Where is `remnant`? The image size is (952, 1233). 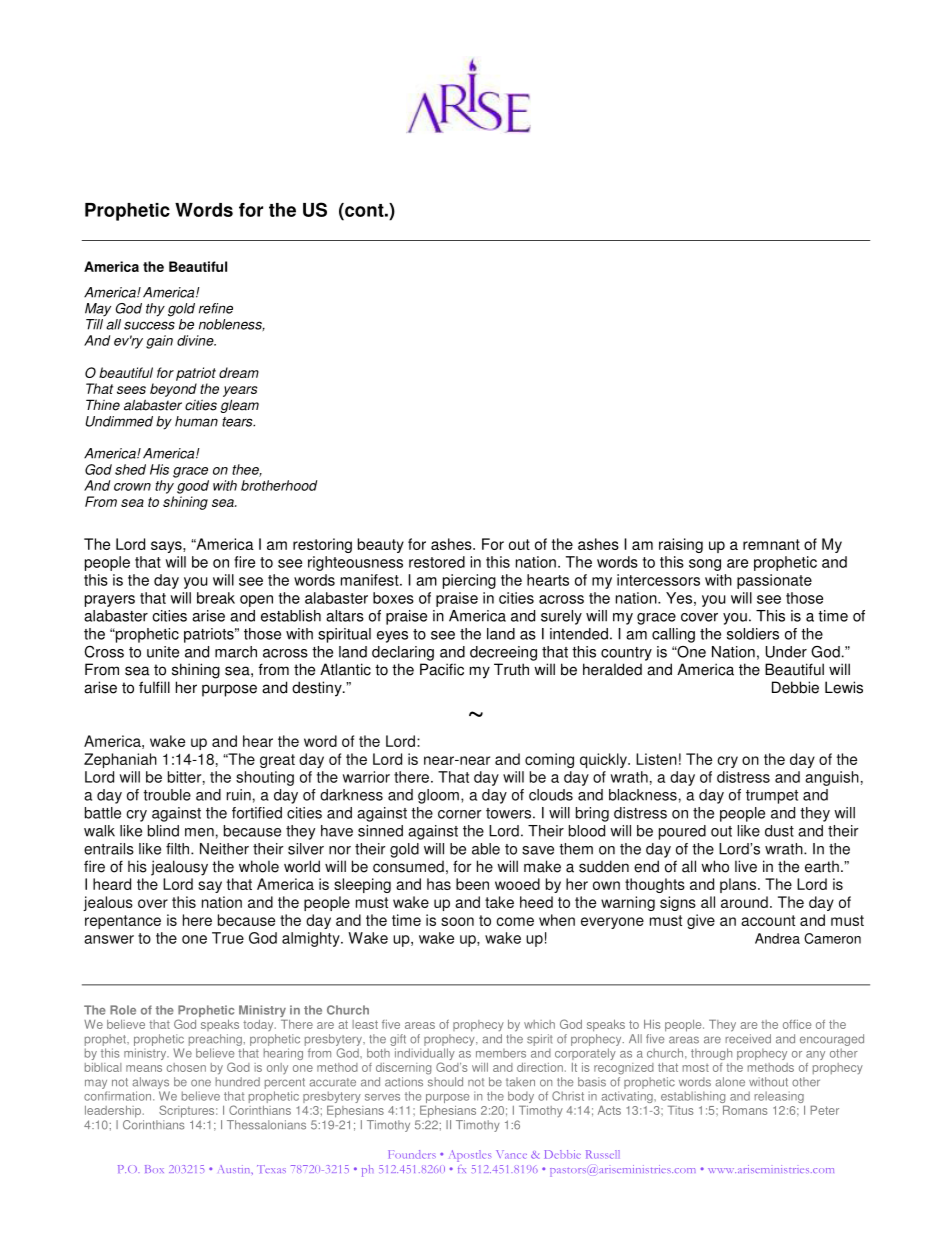 remnant is located at coordinates (771, 544).
